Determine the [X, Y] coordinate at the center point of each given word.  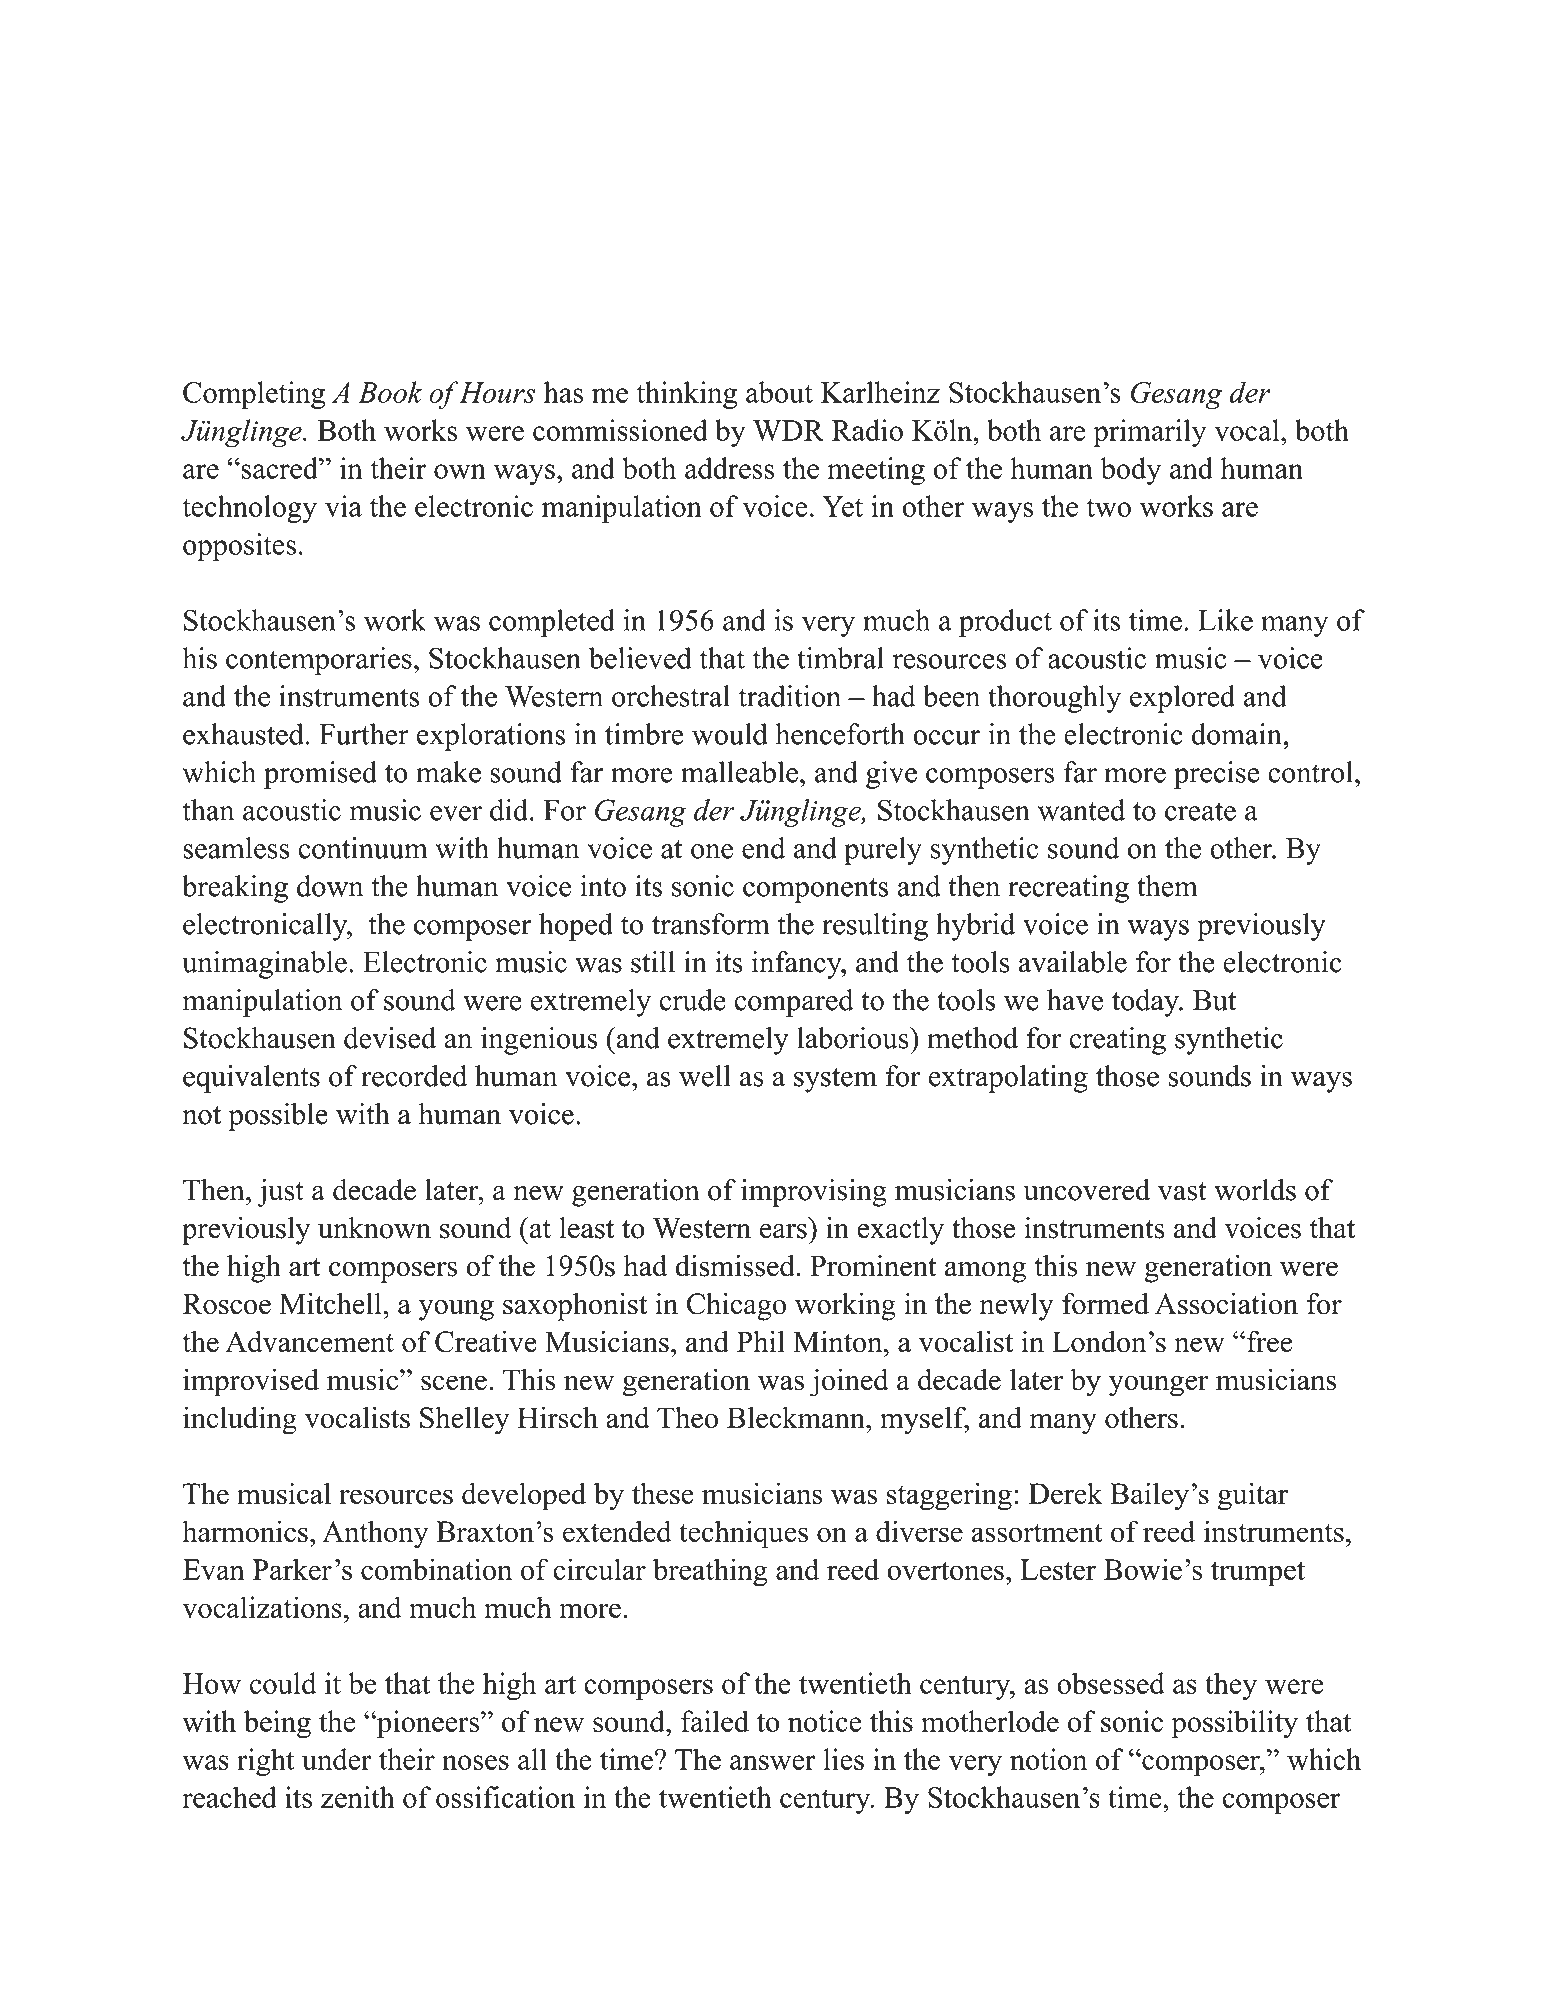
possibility [1234, 1724]
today [1146, 1003]
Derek [1066, 1493]
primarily [1149, 433]
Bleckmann [797, 1417]
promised [320, 775]
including [240, 1420]
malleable [739, 772]
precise [1216, 775]
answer [773, 1762]
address [729, 468]
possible [278, 1117]
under [337, 1759]
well [705, 1076]
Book [390, 392]
